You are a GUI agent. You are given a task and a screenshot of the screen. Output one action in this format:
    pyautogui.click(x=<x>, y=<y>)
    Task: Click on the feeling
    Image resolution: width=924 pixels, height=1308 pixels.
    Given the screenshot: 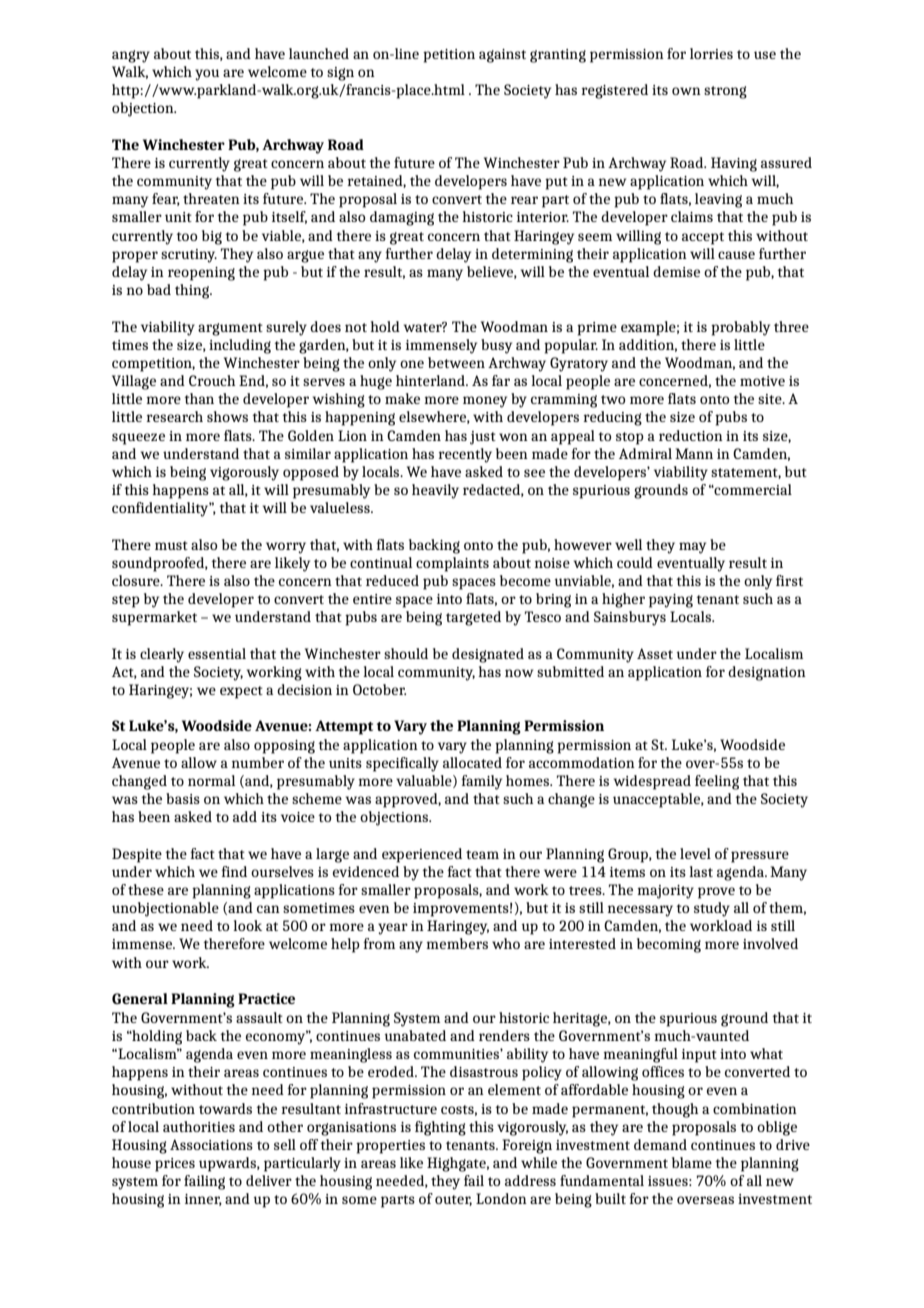 What is the action you would take?
    pyautogui.click(x=717, y=782)
